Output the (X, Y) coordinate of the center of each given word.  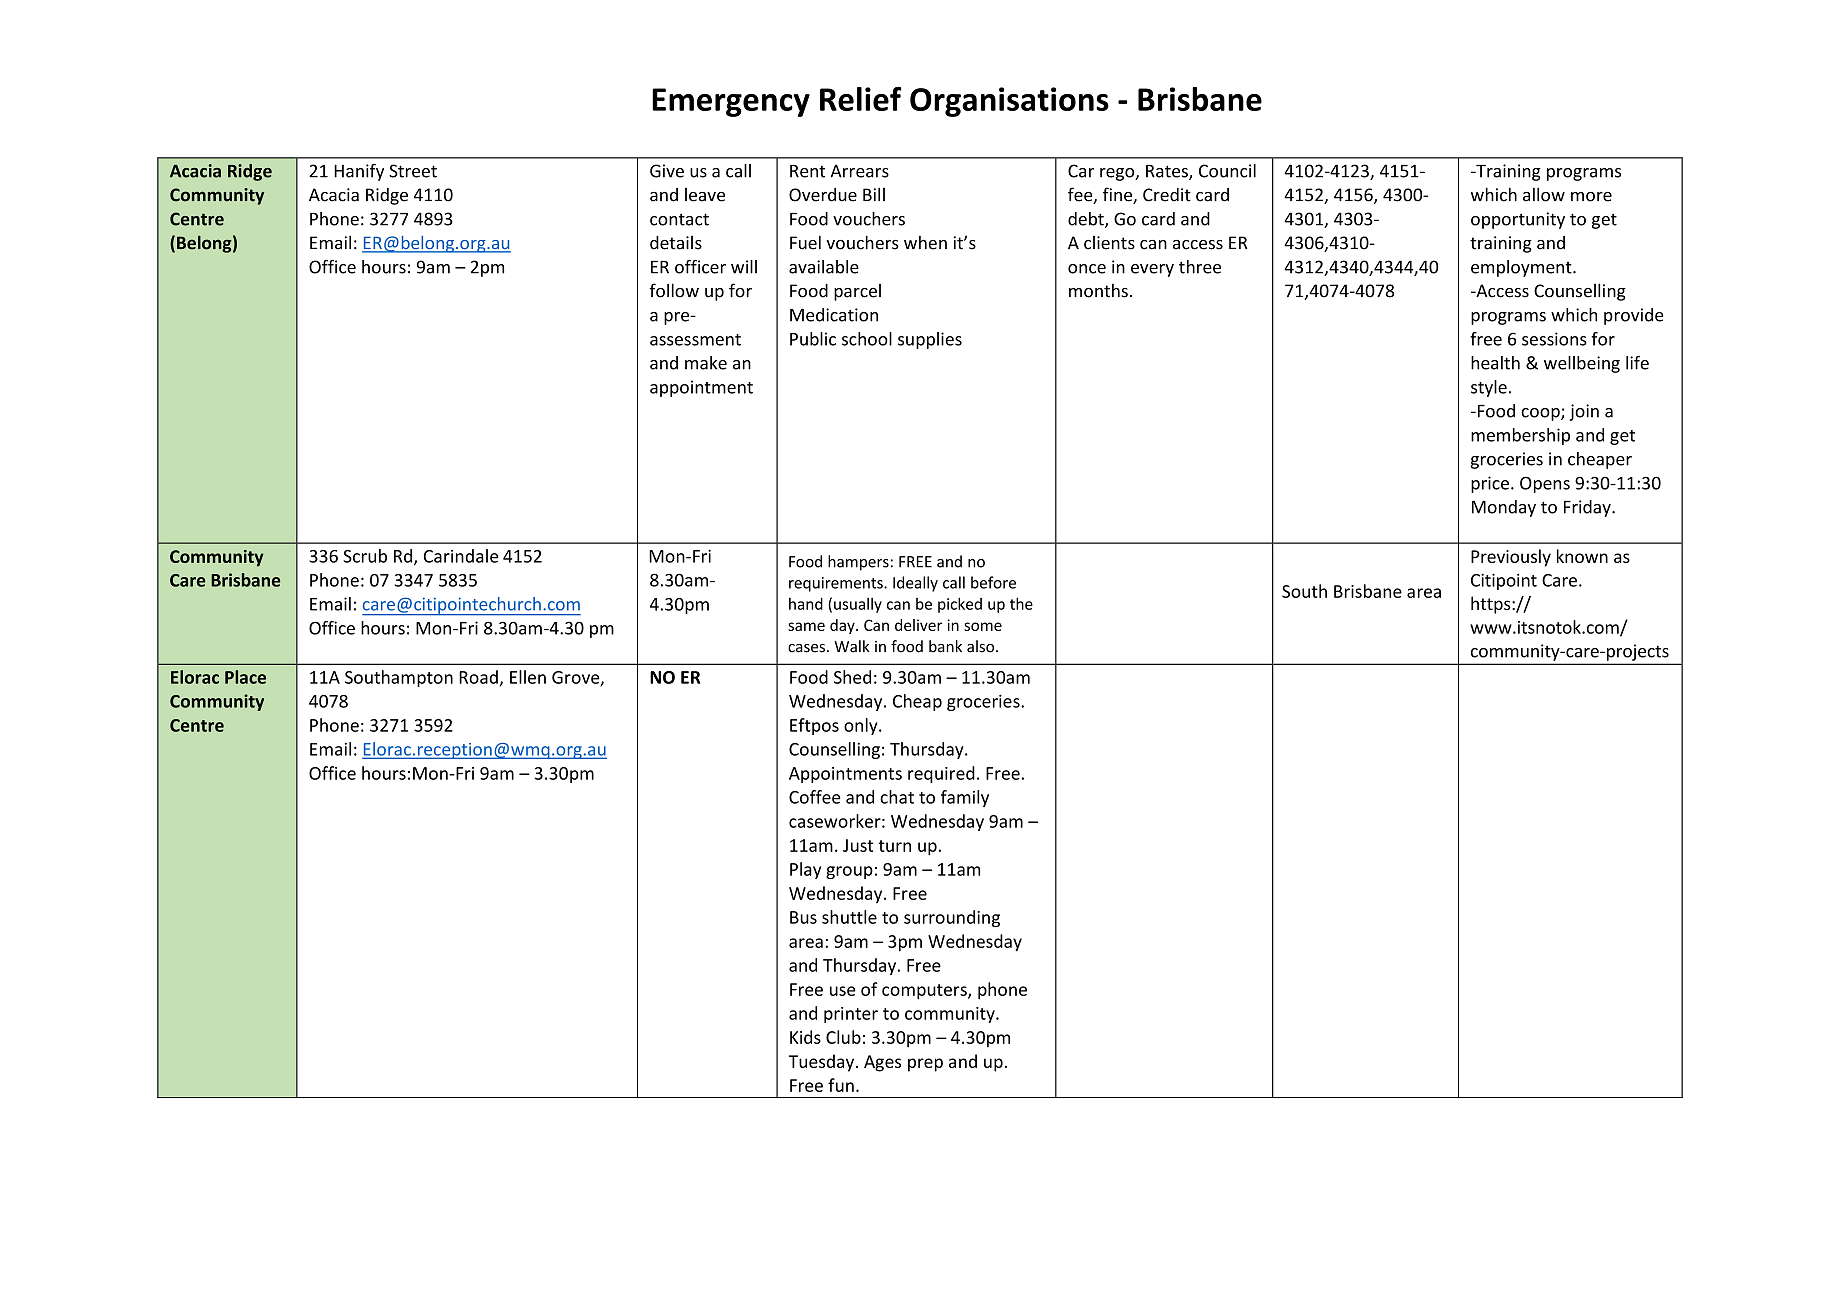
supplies (930, 340)
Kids (805, 1037)
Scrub (365, 556)
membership (1520, 436)
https (1492, 605)
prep (925, 1065)
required (941, 774)
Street (413, 171)
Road (478, 677)
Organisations (1009, 102)
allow (1544, 194)
